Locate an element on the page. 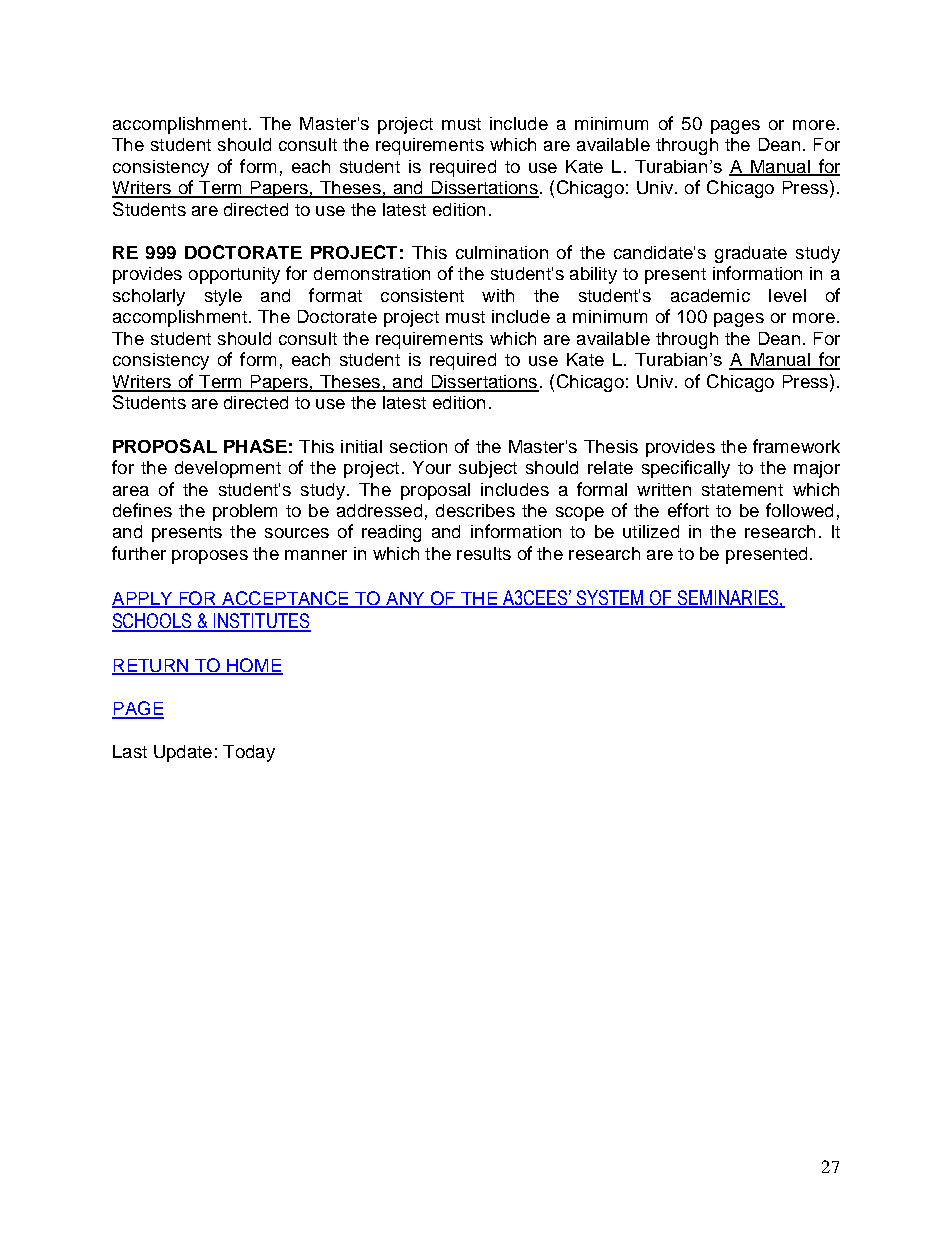 The image size is (952, 1233). statement is located at coordinates (742, 490).
